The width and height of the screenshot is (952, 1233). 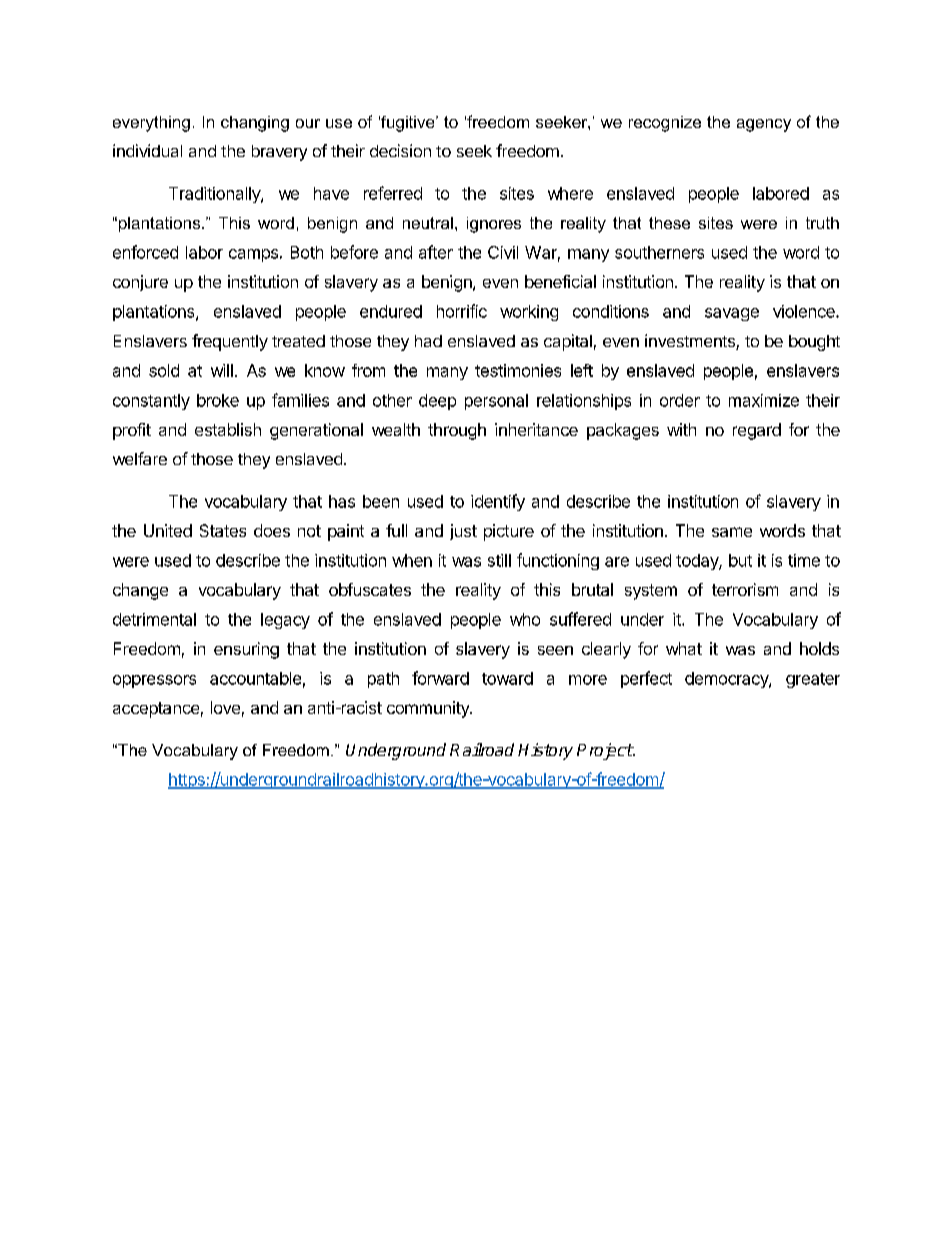 What do you see at coordinates (732, 532) in the screenshot?
I see `same` at bounding box center [732, 532].
